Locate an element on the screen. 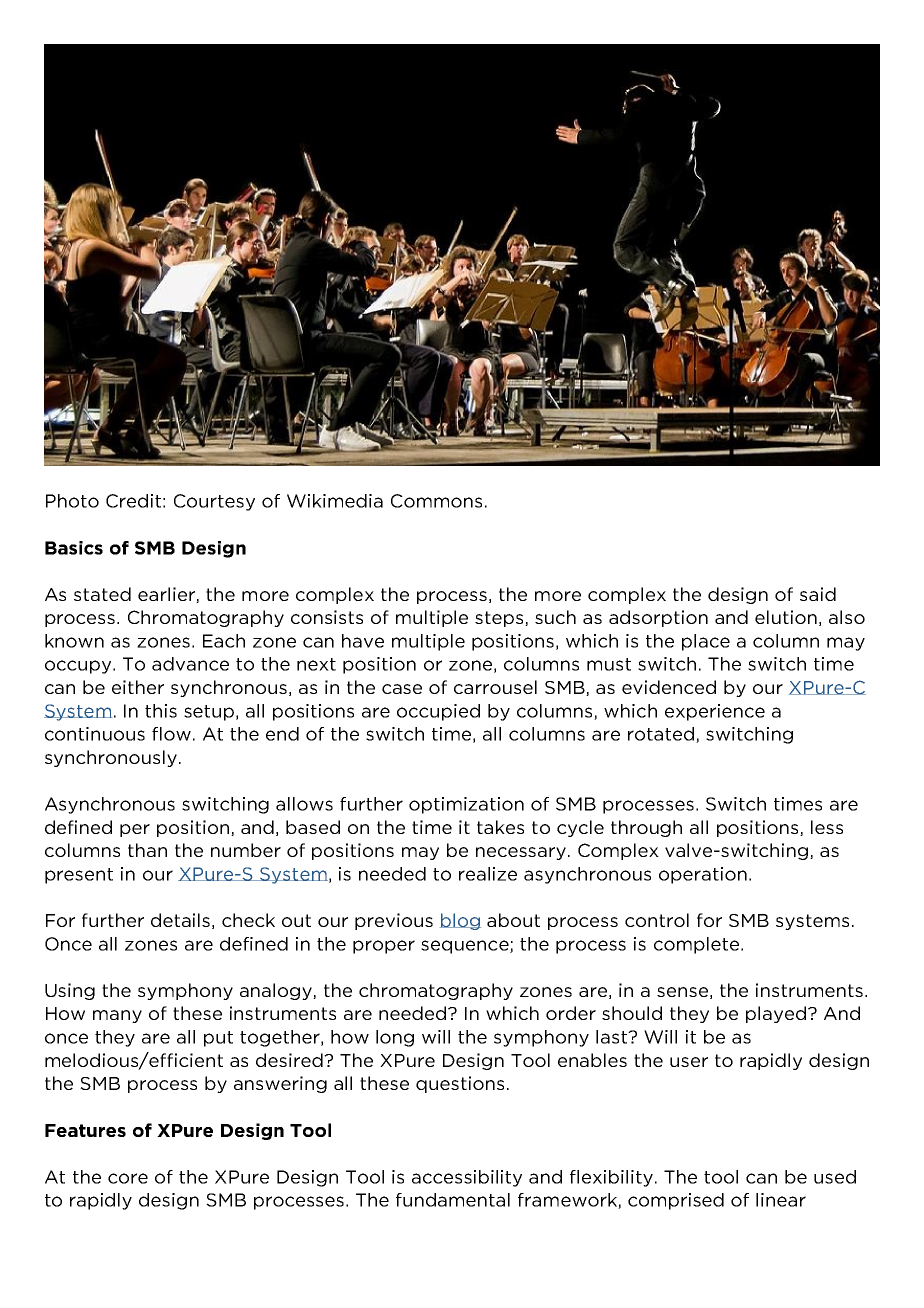 This screenshot has width=924, height=1308. linear is located at coordinates (781, 1200).
